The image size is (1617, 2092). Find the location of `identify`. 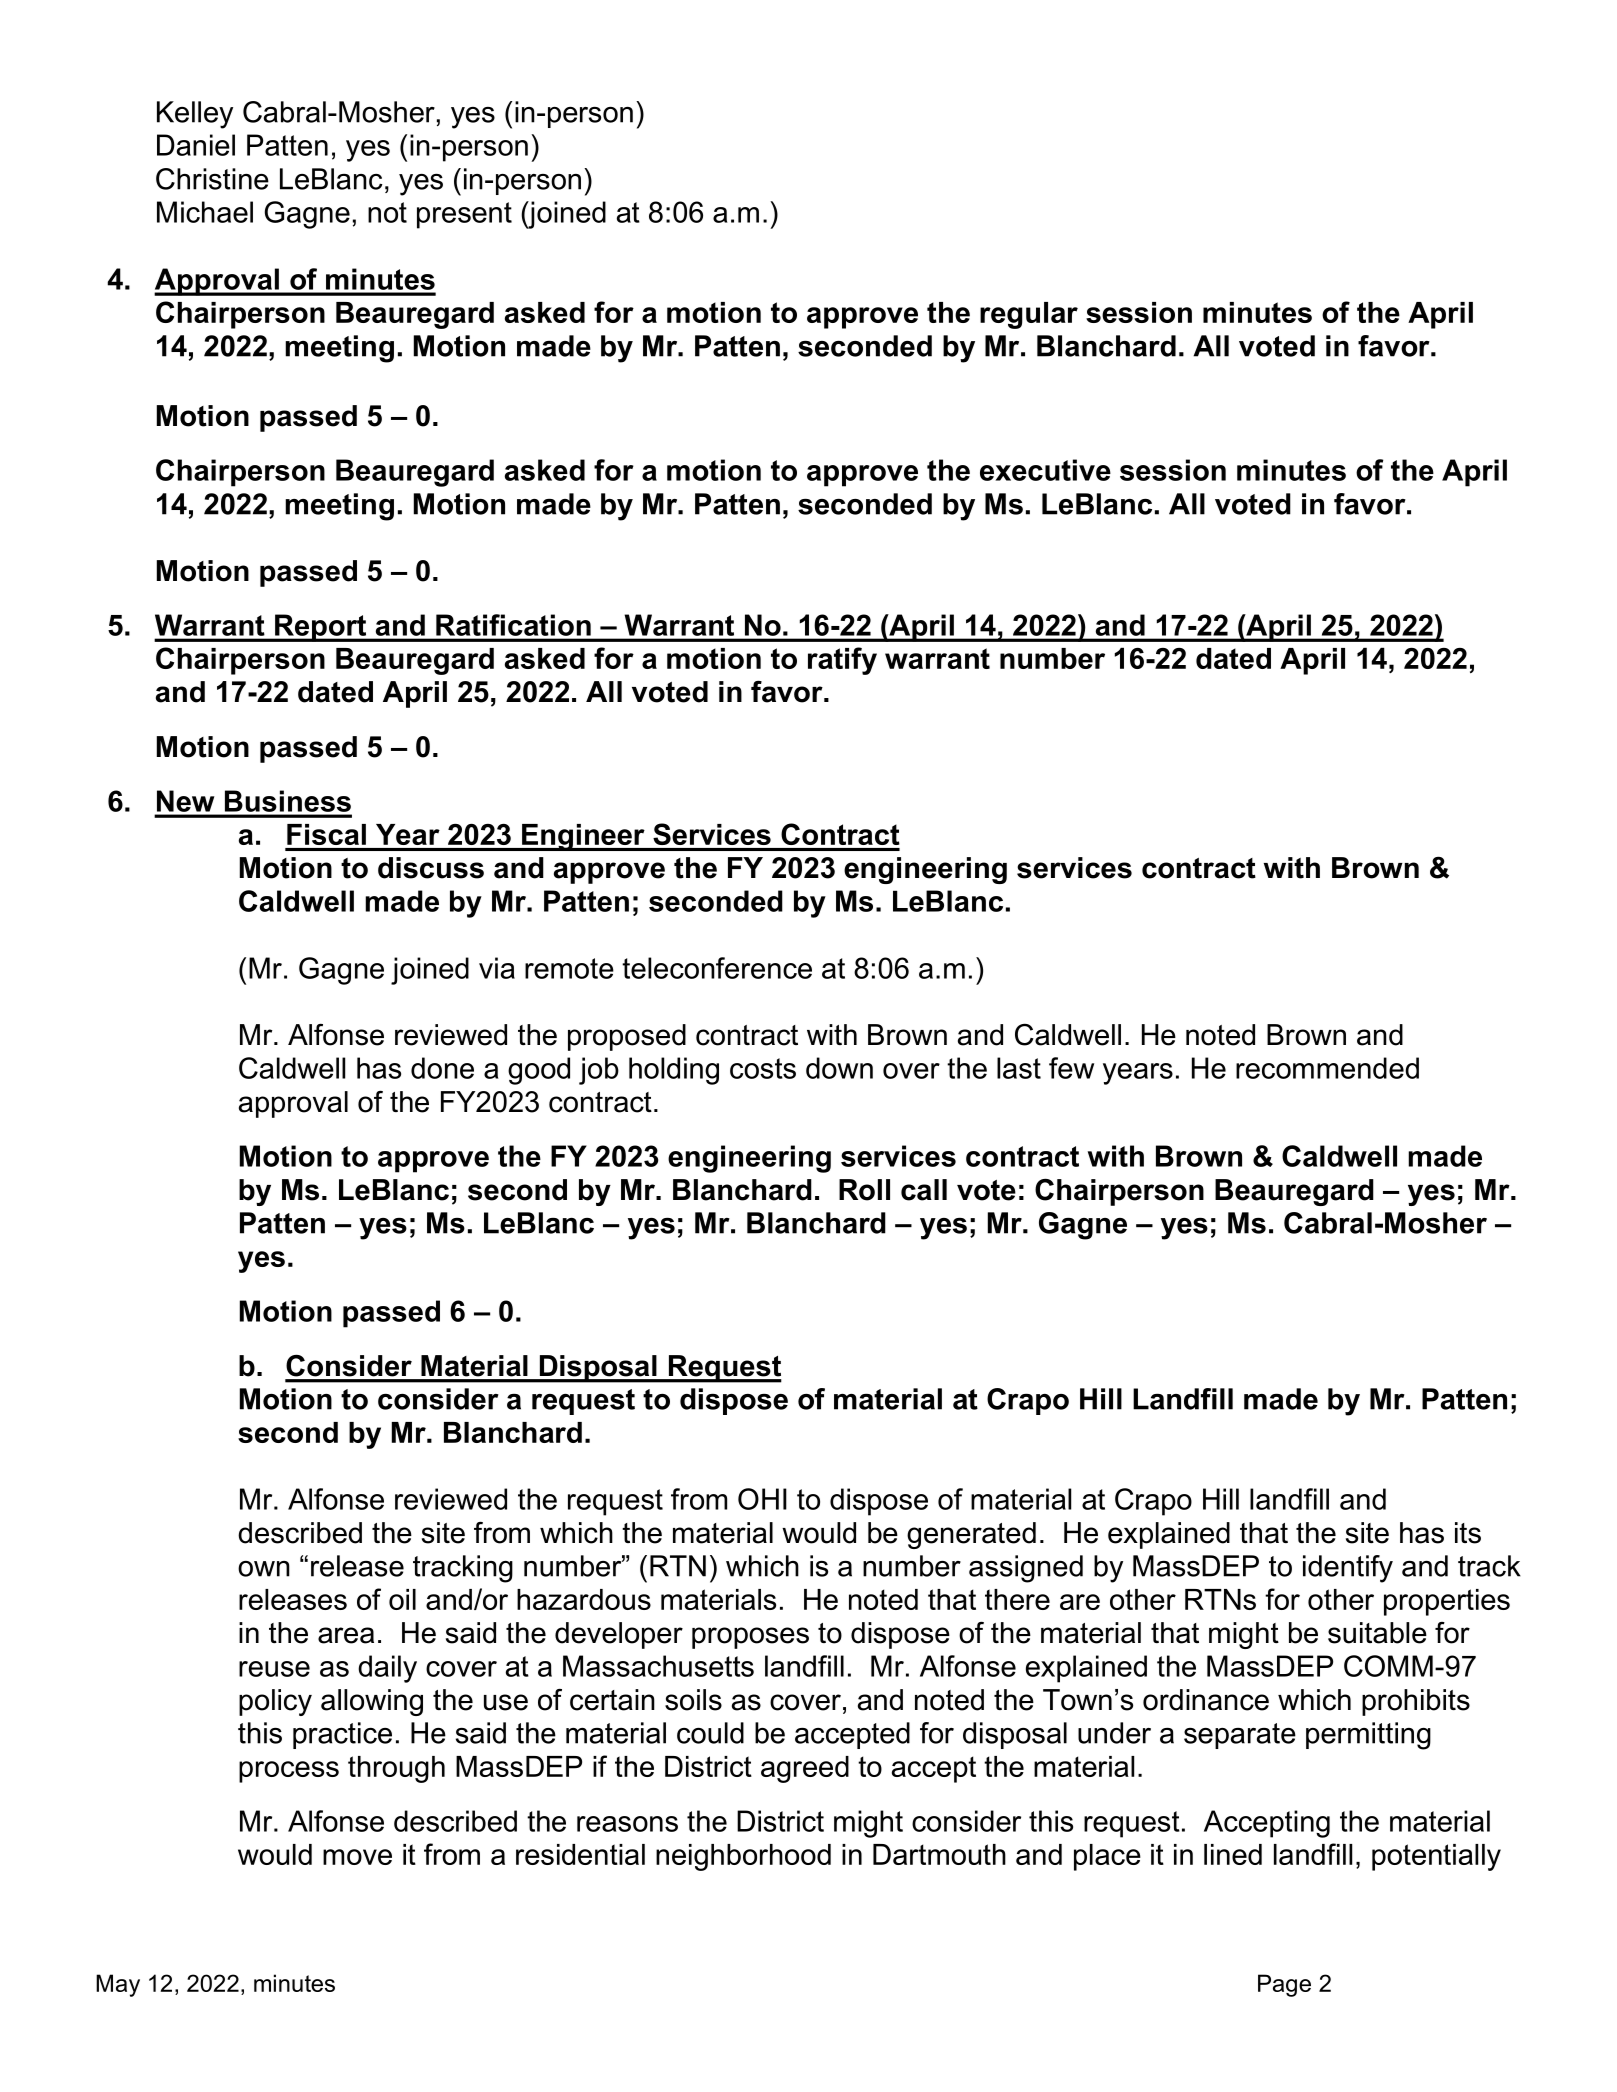

identify is located at coordinates (1348, 1569).
